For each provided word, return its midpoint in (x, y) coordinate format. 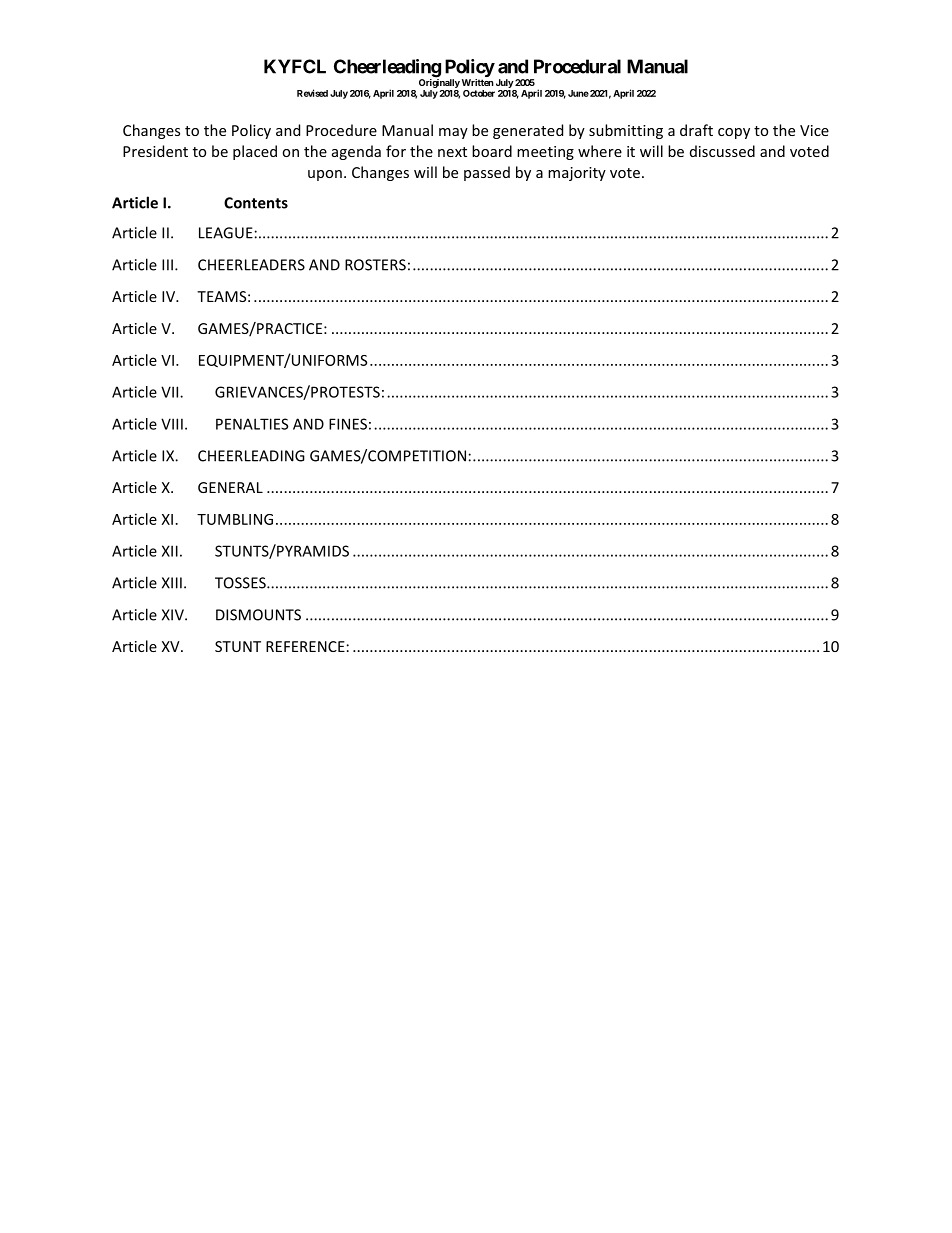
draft (696, 130)
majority (577, 174)
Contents (256, 203)
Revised (312, 93)
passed (487, 173)
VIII (172, 424)
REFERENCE (305, 646)
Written (478, 82)
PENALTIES (252, 424)
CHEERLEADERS (251, 265)
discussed (722, 151)
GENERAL (230, 487)
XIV (174, 615)
